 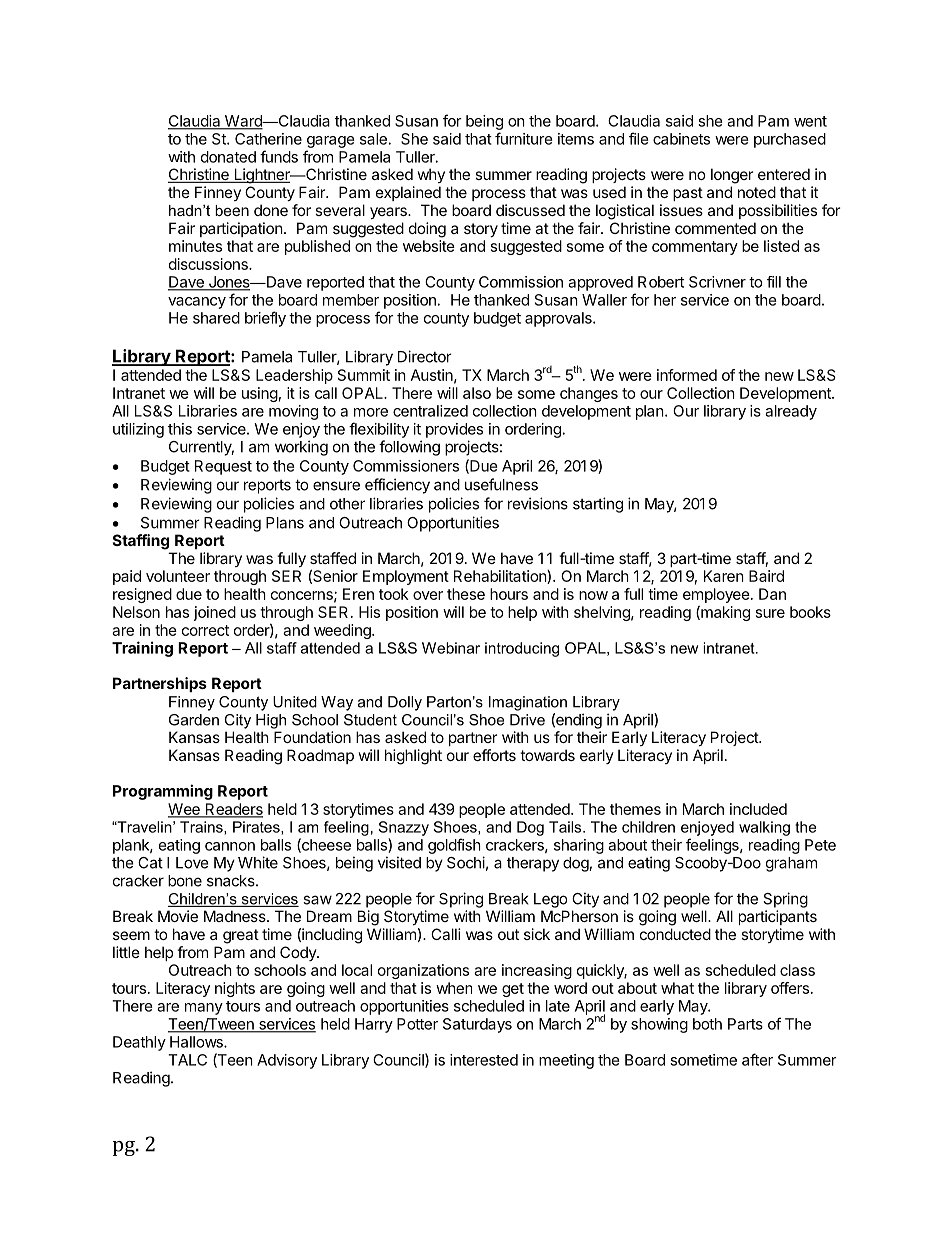 What do you see at coordinates (524, 138) in the document?
I see `furniture` at bounding box center [524, 138].
